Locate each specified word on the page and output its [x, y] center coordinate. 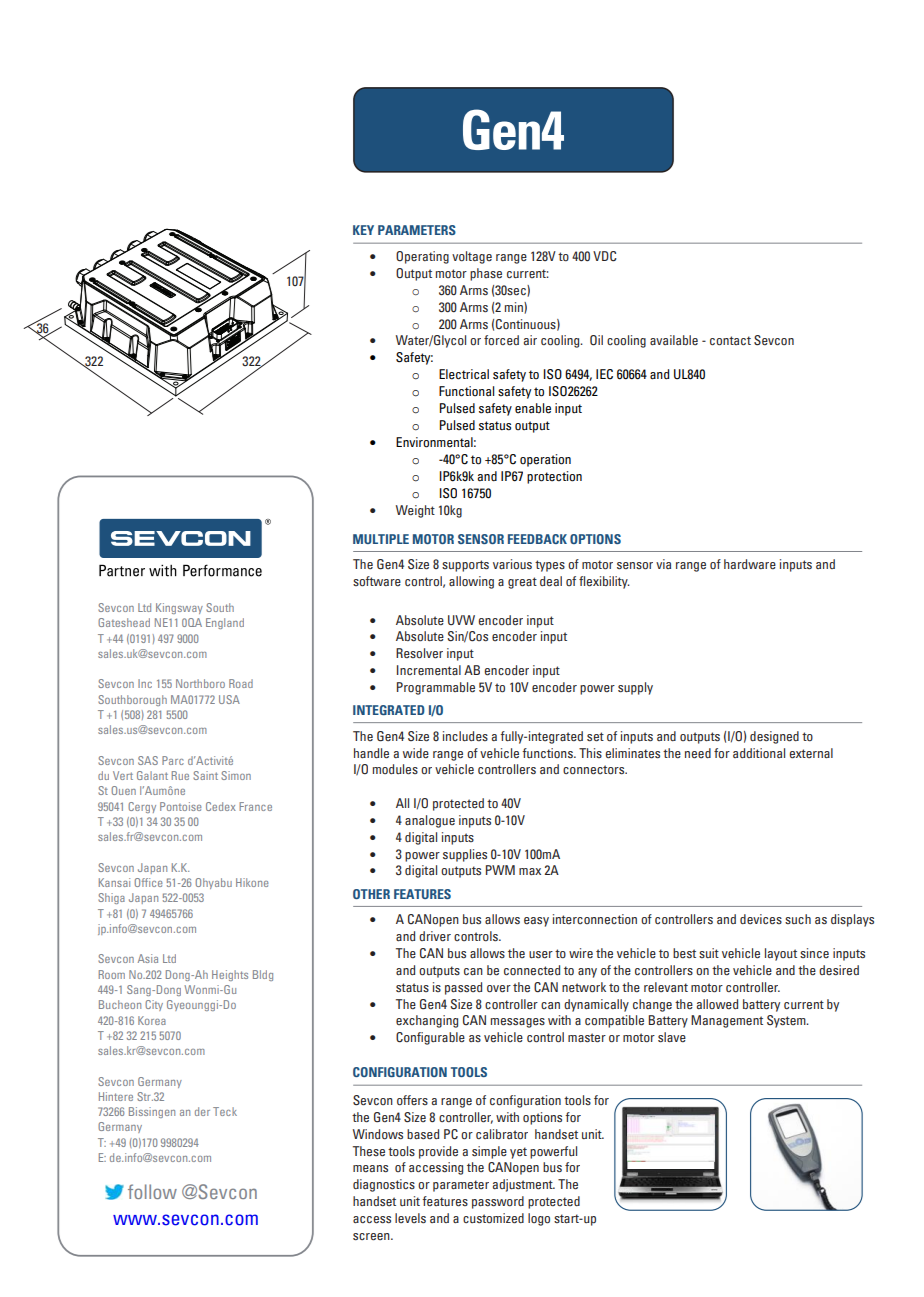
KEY [363, 230]
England [225, 623]
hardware [750, 564]
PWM [500, 870]
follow [152, 1191]
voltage [472, 257]
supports [465, 566]
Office [148, 882]
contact [730, 340]
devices [761, 919]
